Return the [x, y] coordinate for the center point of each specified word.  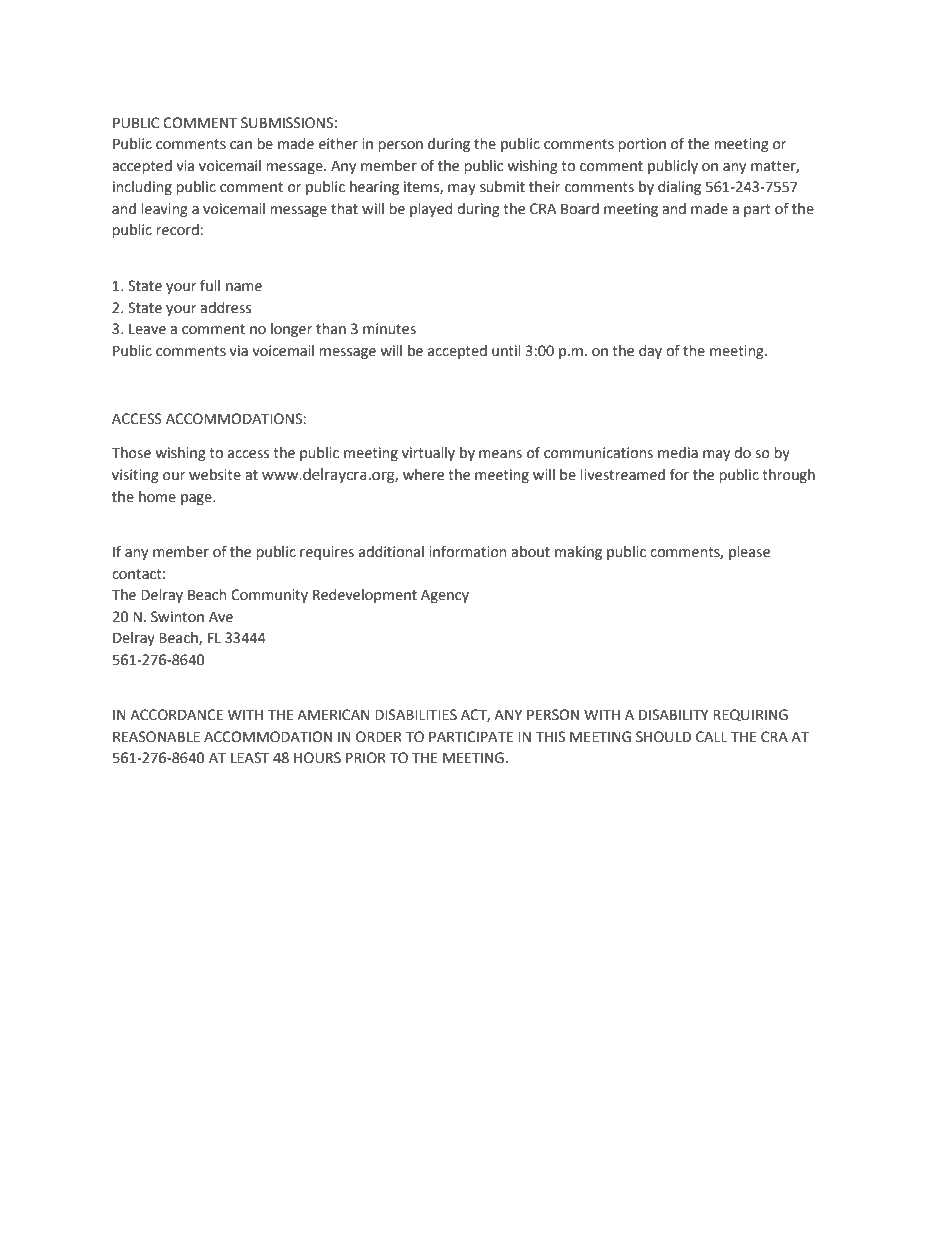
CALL [711, 737]
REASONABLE [156, 737]
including [142, 188]
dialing [679, 188]
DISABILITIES [416, 715]
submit [502, 187]
